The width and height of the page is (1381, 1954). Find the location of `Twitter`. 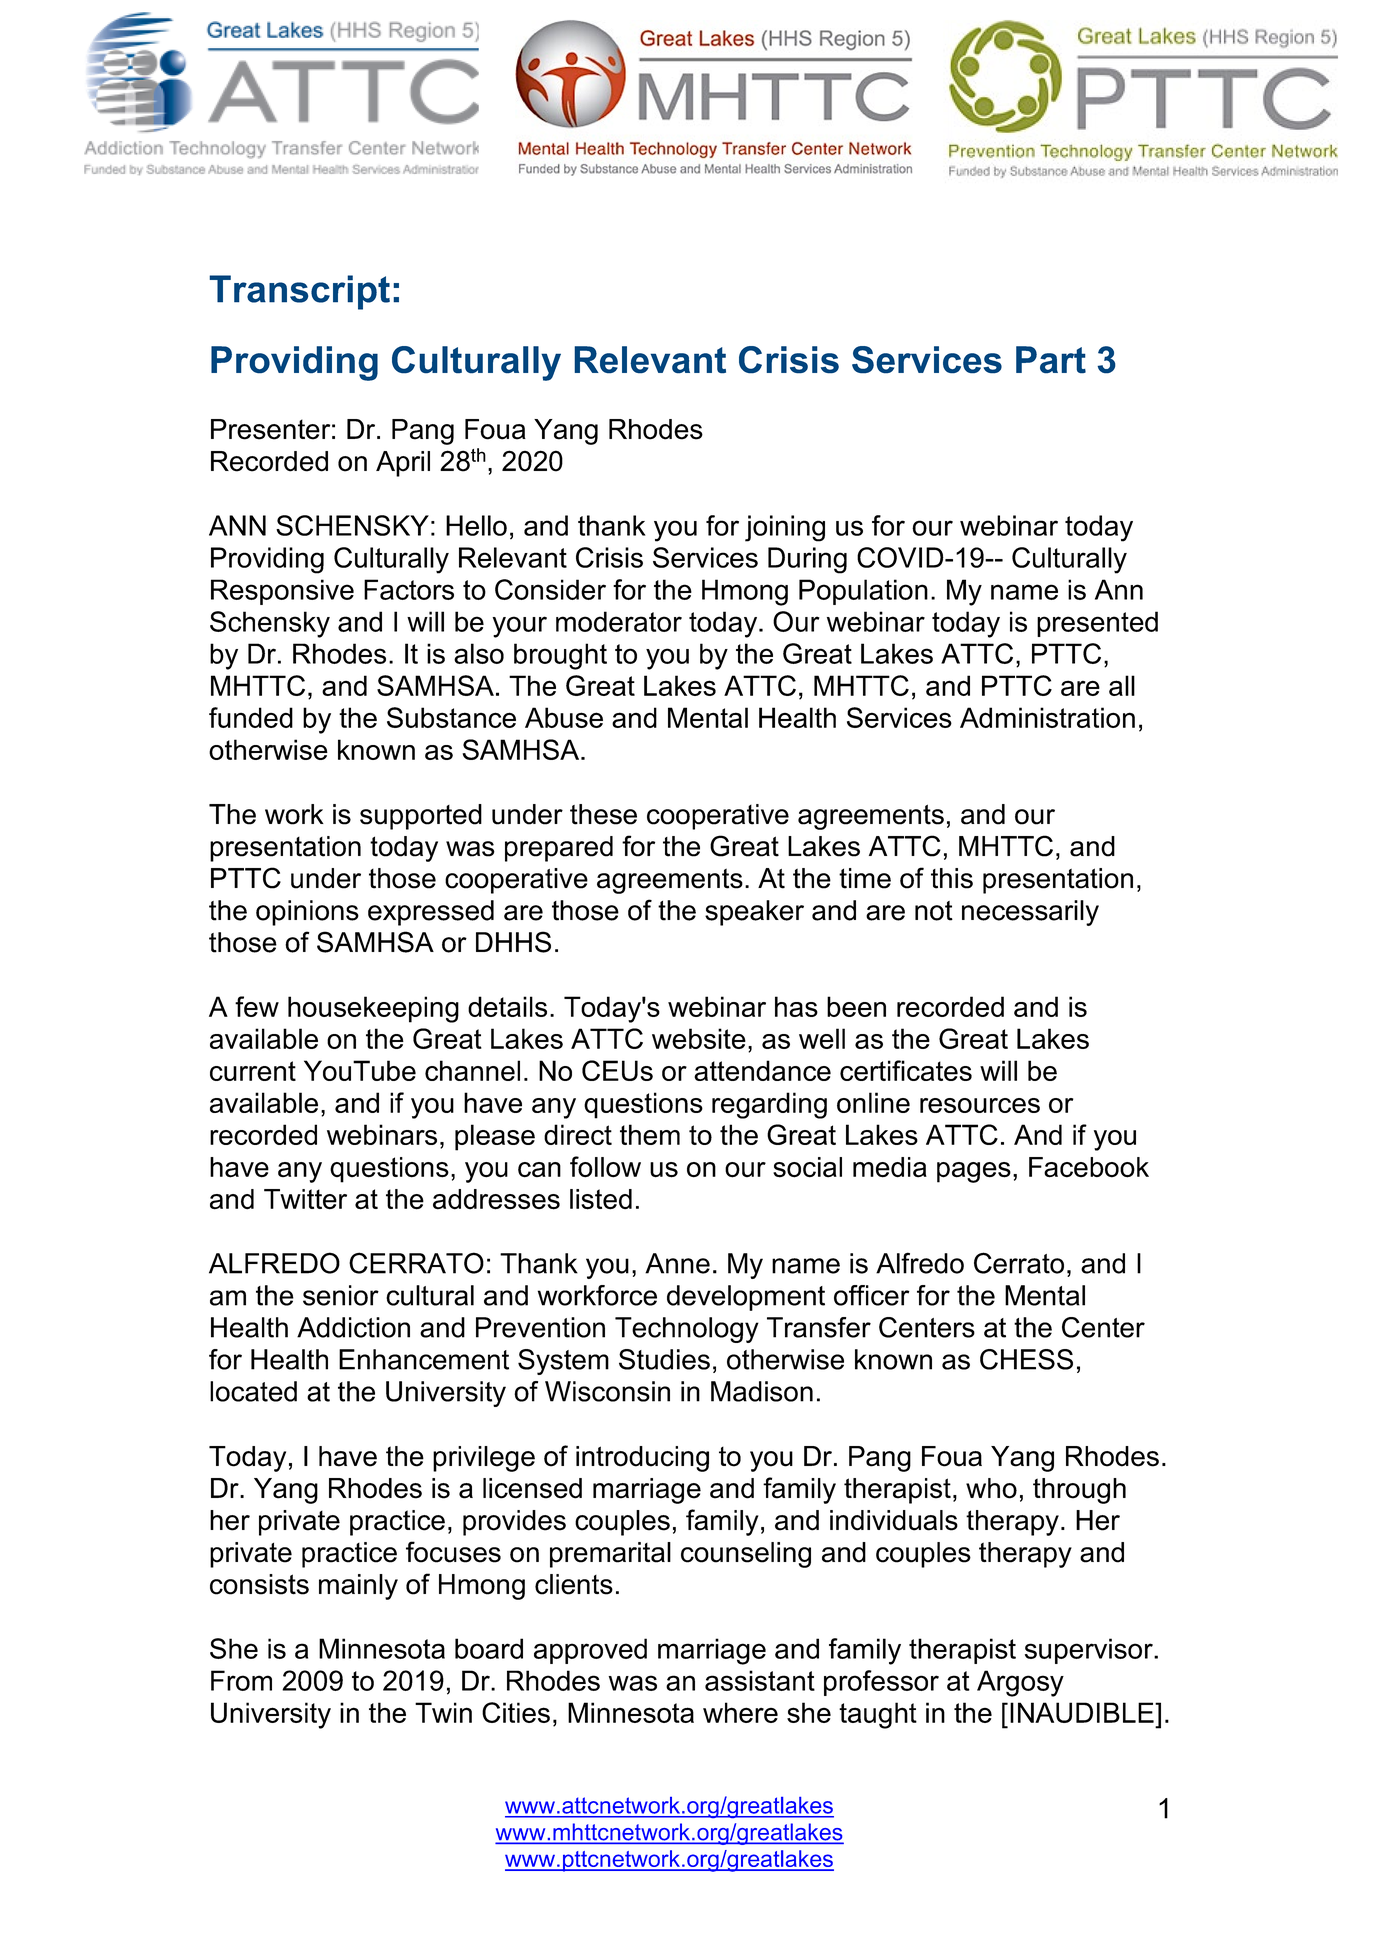

Twitter is located at coordinates (305, 1199).
